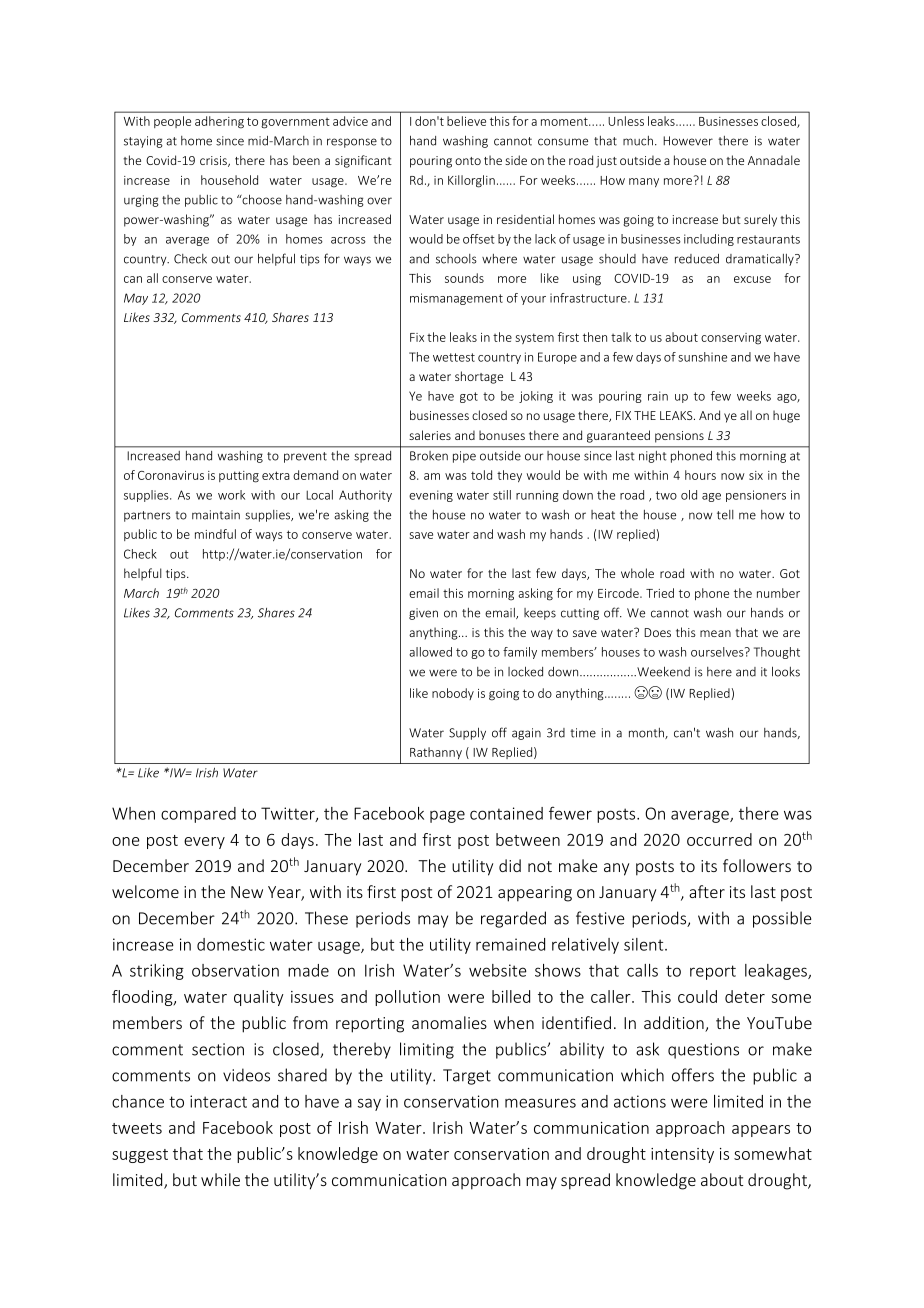 The image size is (924, 1308). Describe the element at coordinates (467, 1077) in the screenshot. I see `Target` at that location.
